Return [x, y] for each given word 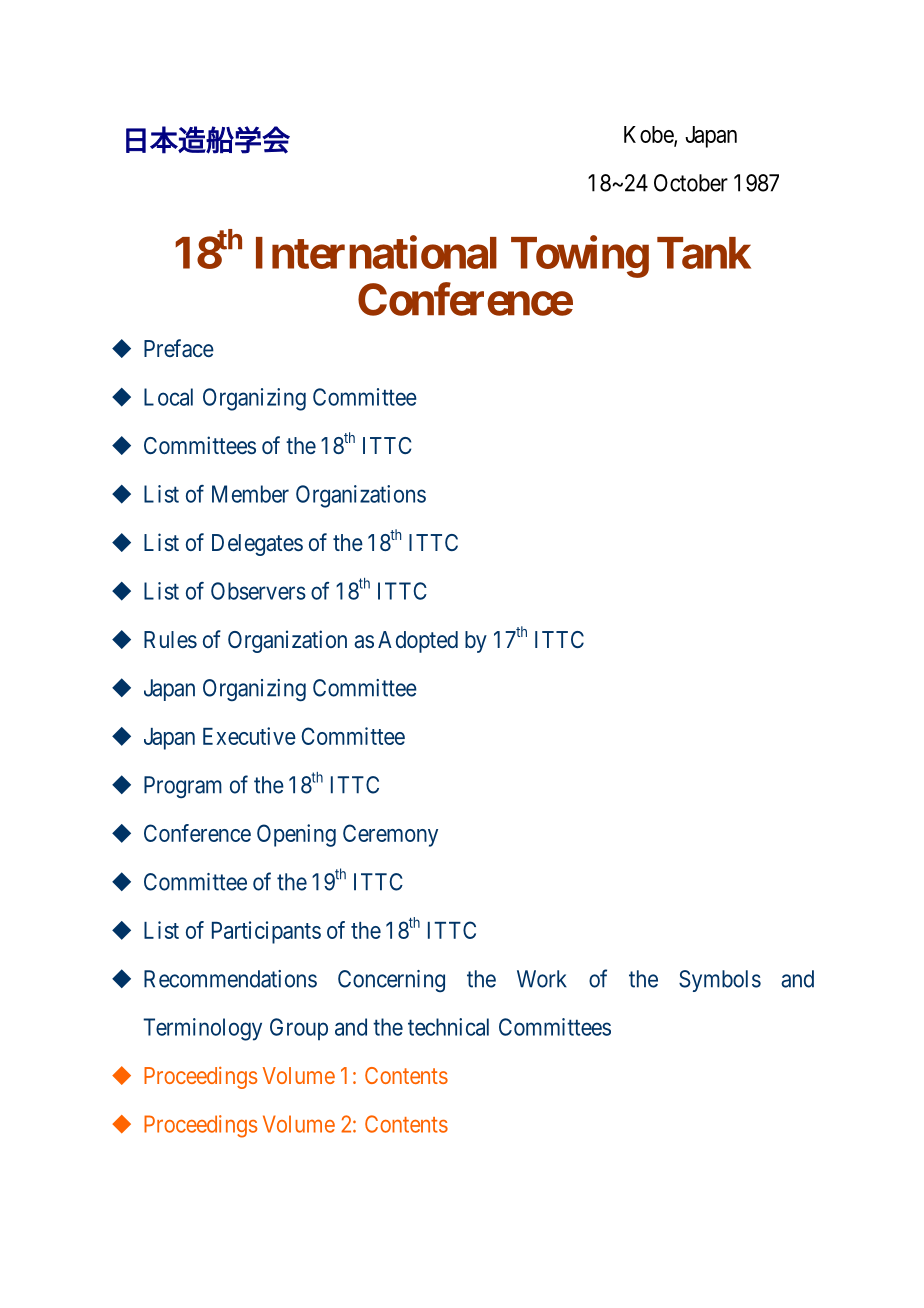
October [691, 183]
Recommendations [230, 979]
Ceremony [390, 835]
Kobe [649, 135]
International [376, 252]
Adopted [418, 642]
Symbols [720, 981]
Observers [258, 591]
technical [448, 1027]
